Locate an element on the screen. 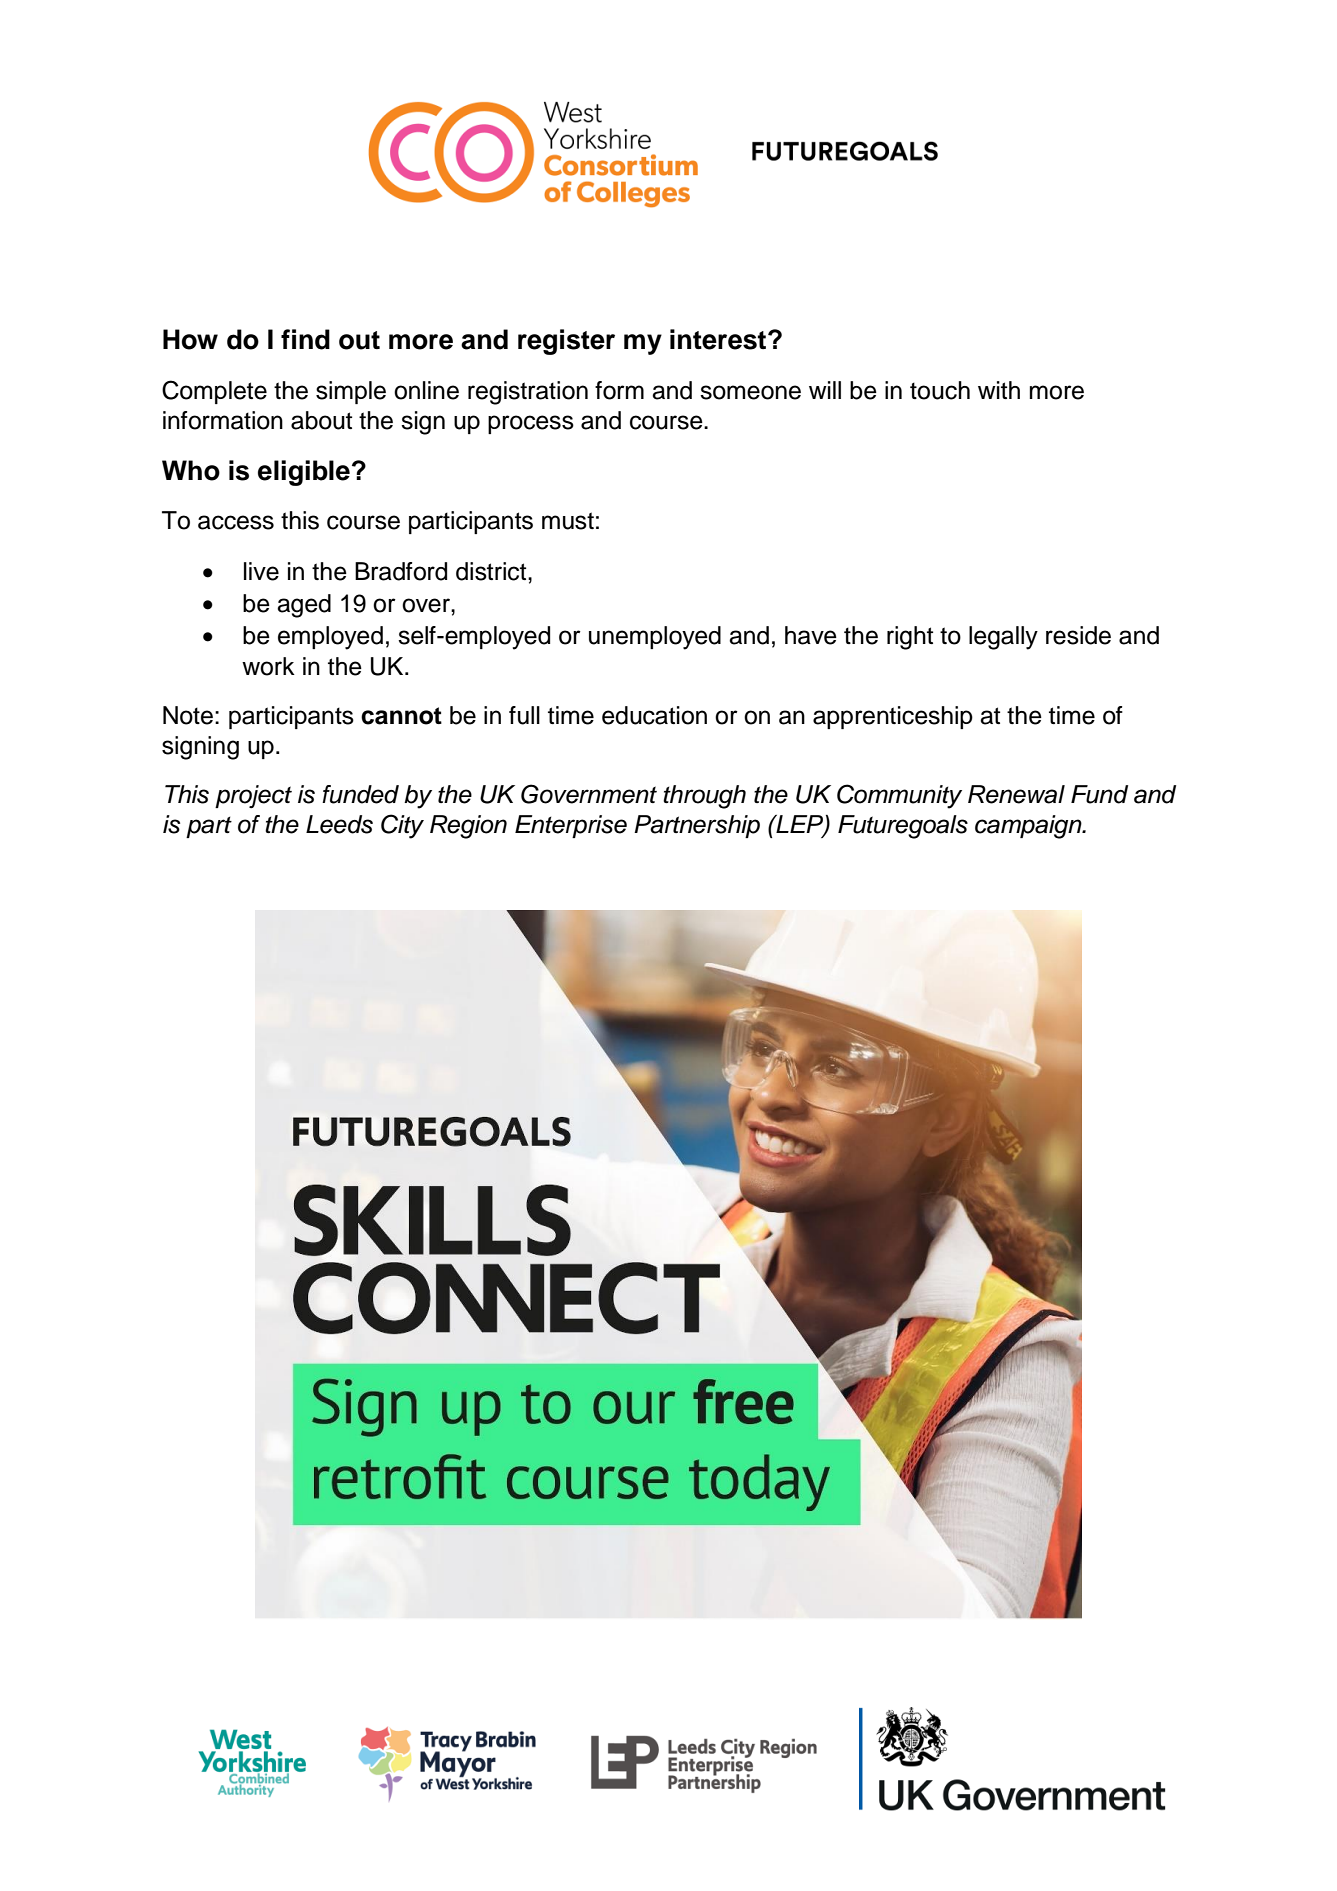 This screenshot has width=1337, height=1891. touch is located at coordinates (940, 390).
